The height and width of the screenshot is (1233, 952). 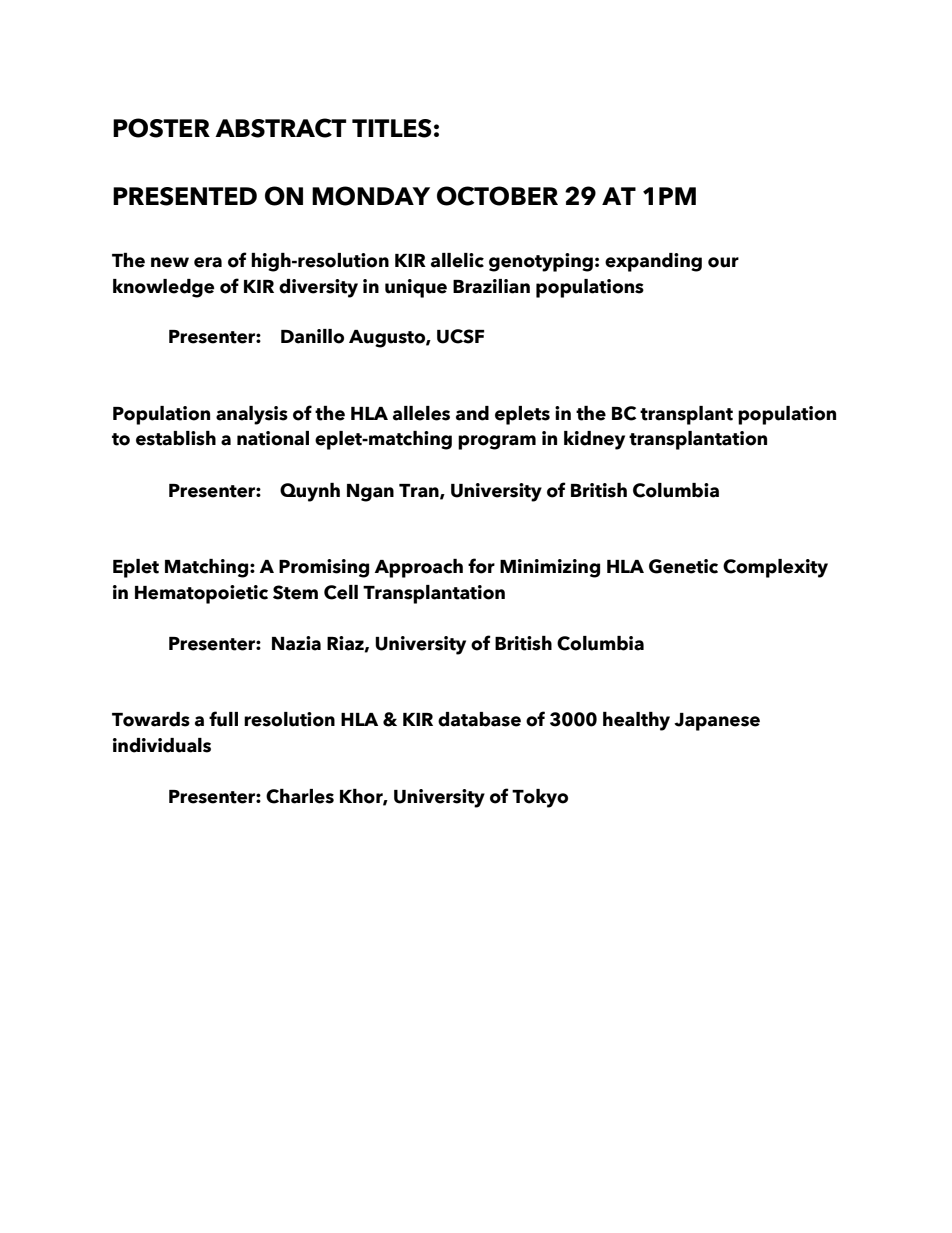 What do you see at coordinates (491, 286) in the screenshot?
I see `Brazilian` at bounding box center [491, 286].
